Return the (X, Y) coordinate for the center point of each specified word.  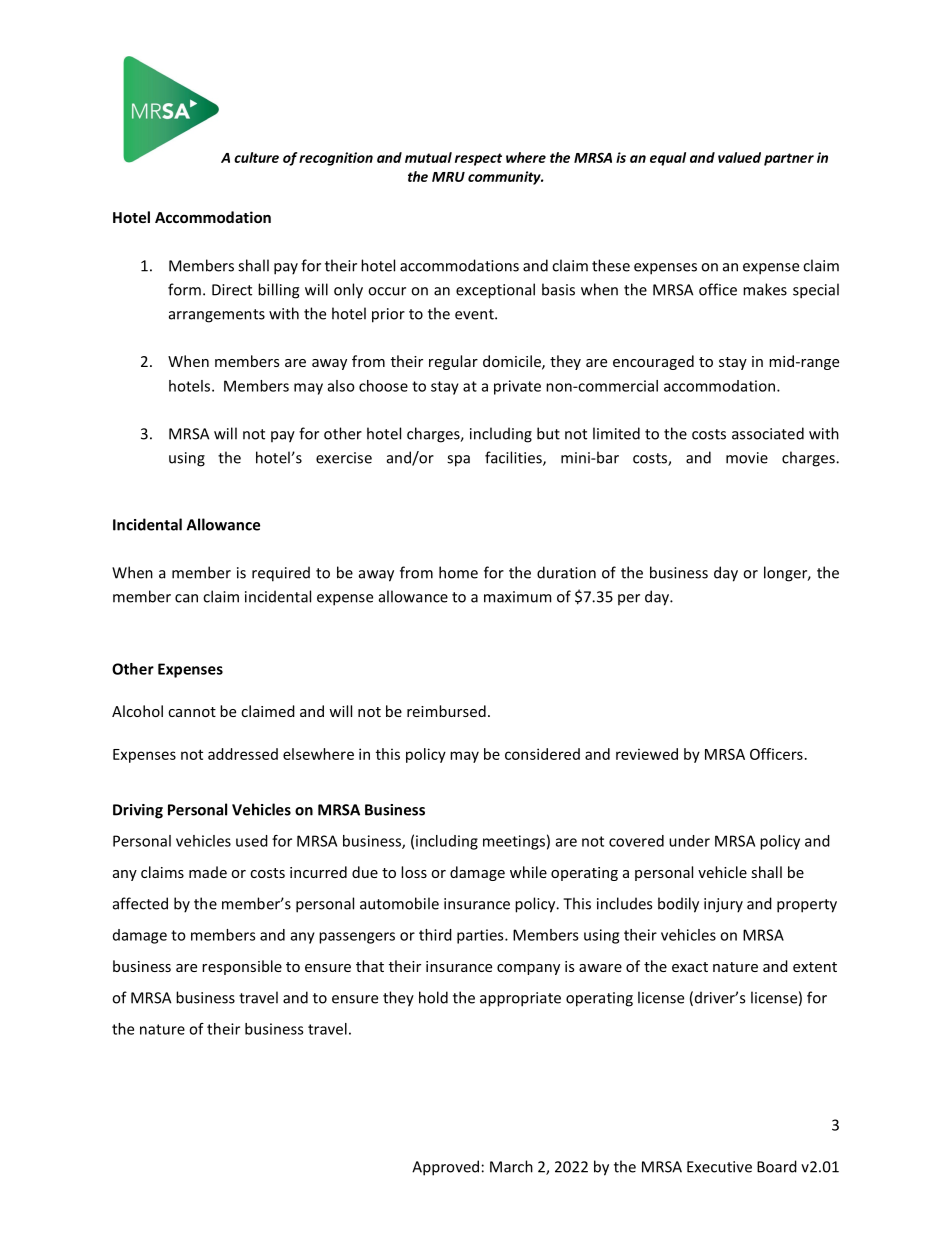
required (281, 574)
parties (481, 936)
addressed (243, 754)
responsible (242, 967)
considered (542, 754)
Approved (445, 1168)
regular (453, 362)
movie (747, 458)
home (458, 572)
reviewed (647, 754)
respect (478, 159)
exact (690, 967)
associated (768, 433)
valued (739, 157)
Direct (232, 290)
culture (256, 157)
